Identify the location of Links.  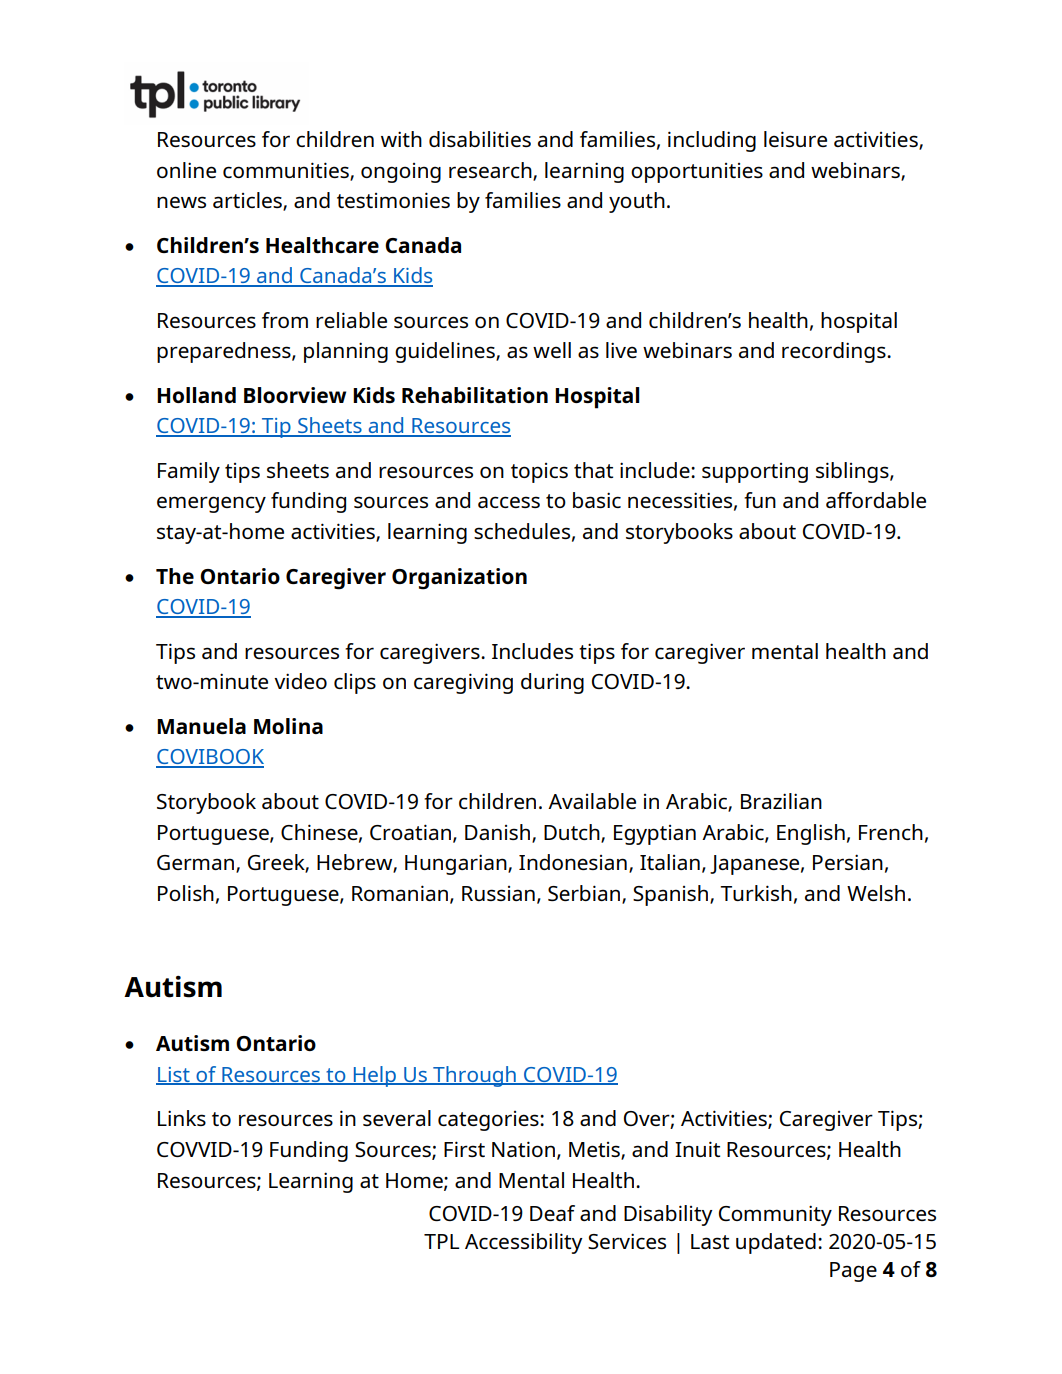
(182, 1118).
